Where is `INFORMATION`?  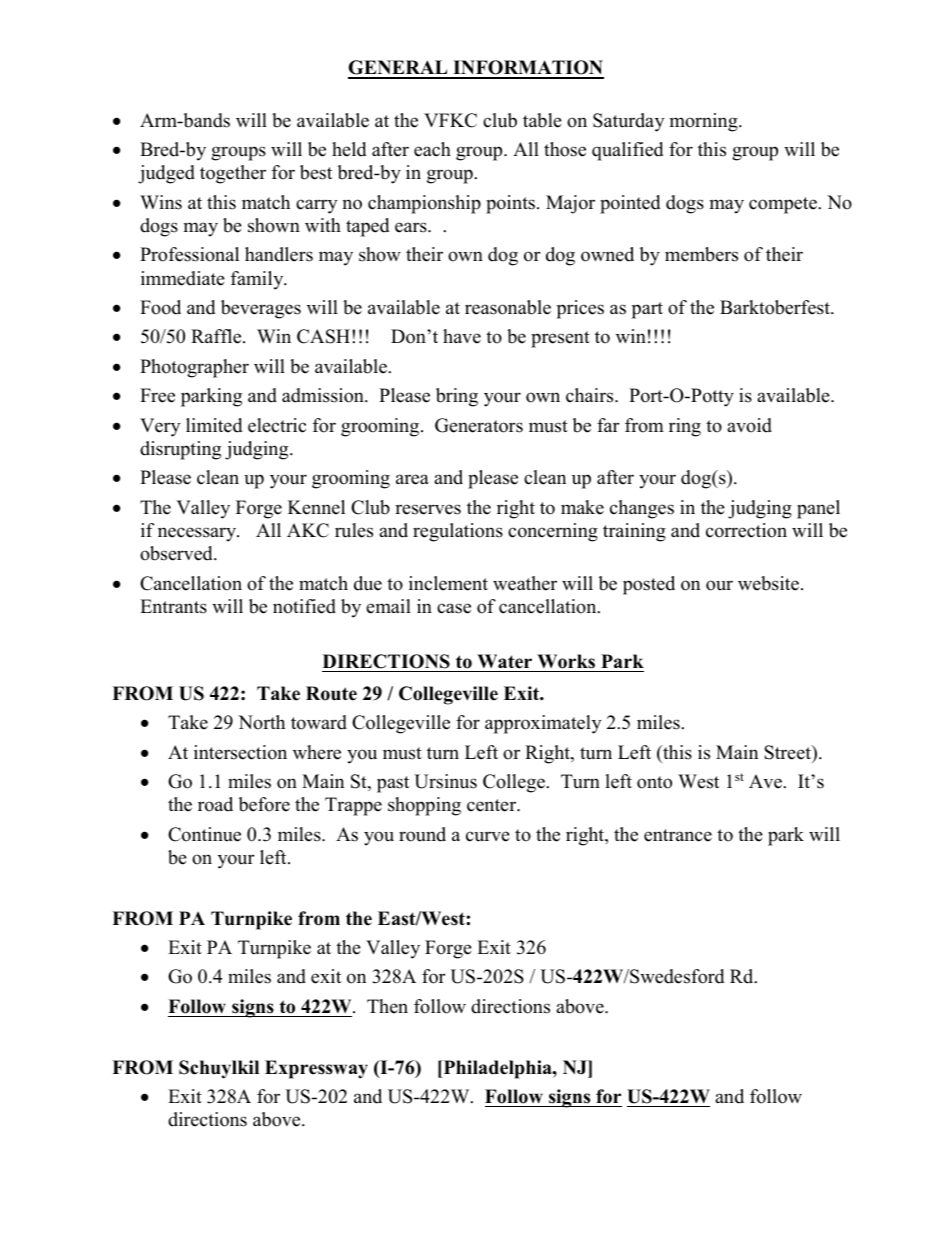 INFORMATION is located at coordinates (527, 69).
